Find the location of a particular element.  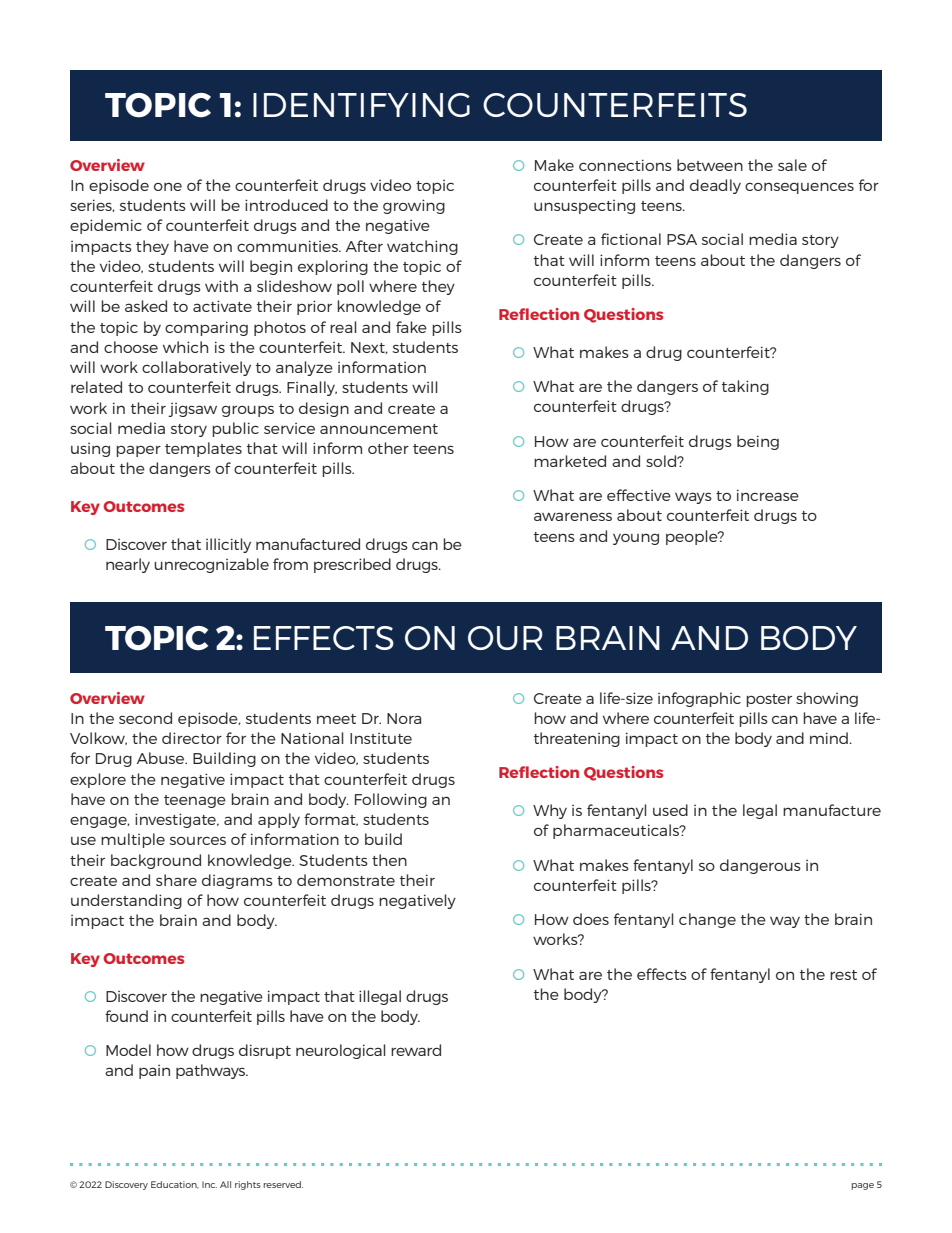

templates is located at coordinates (203, 449).
